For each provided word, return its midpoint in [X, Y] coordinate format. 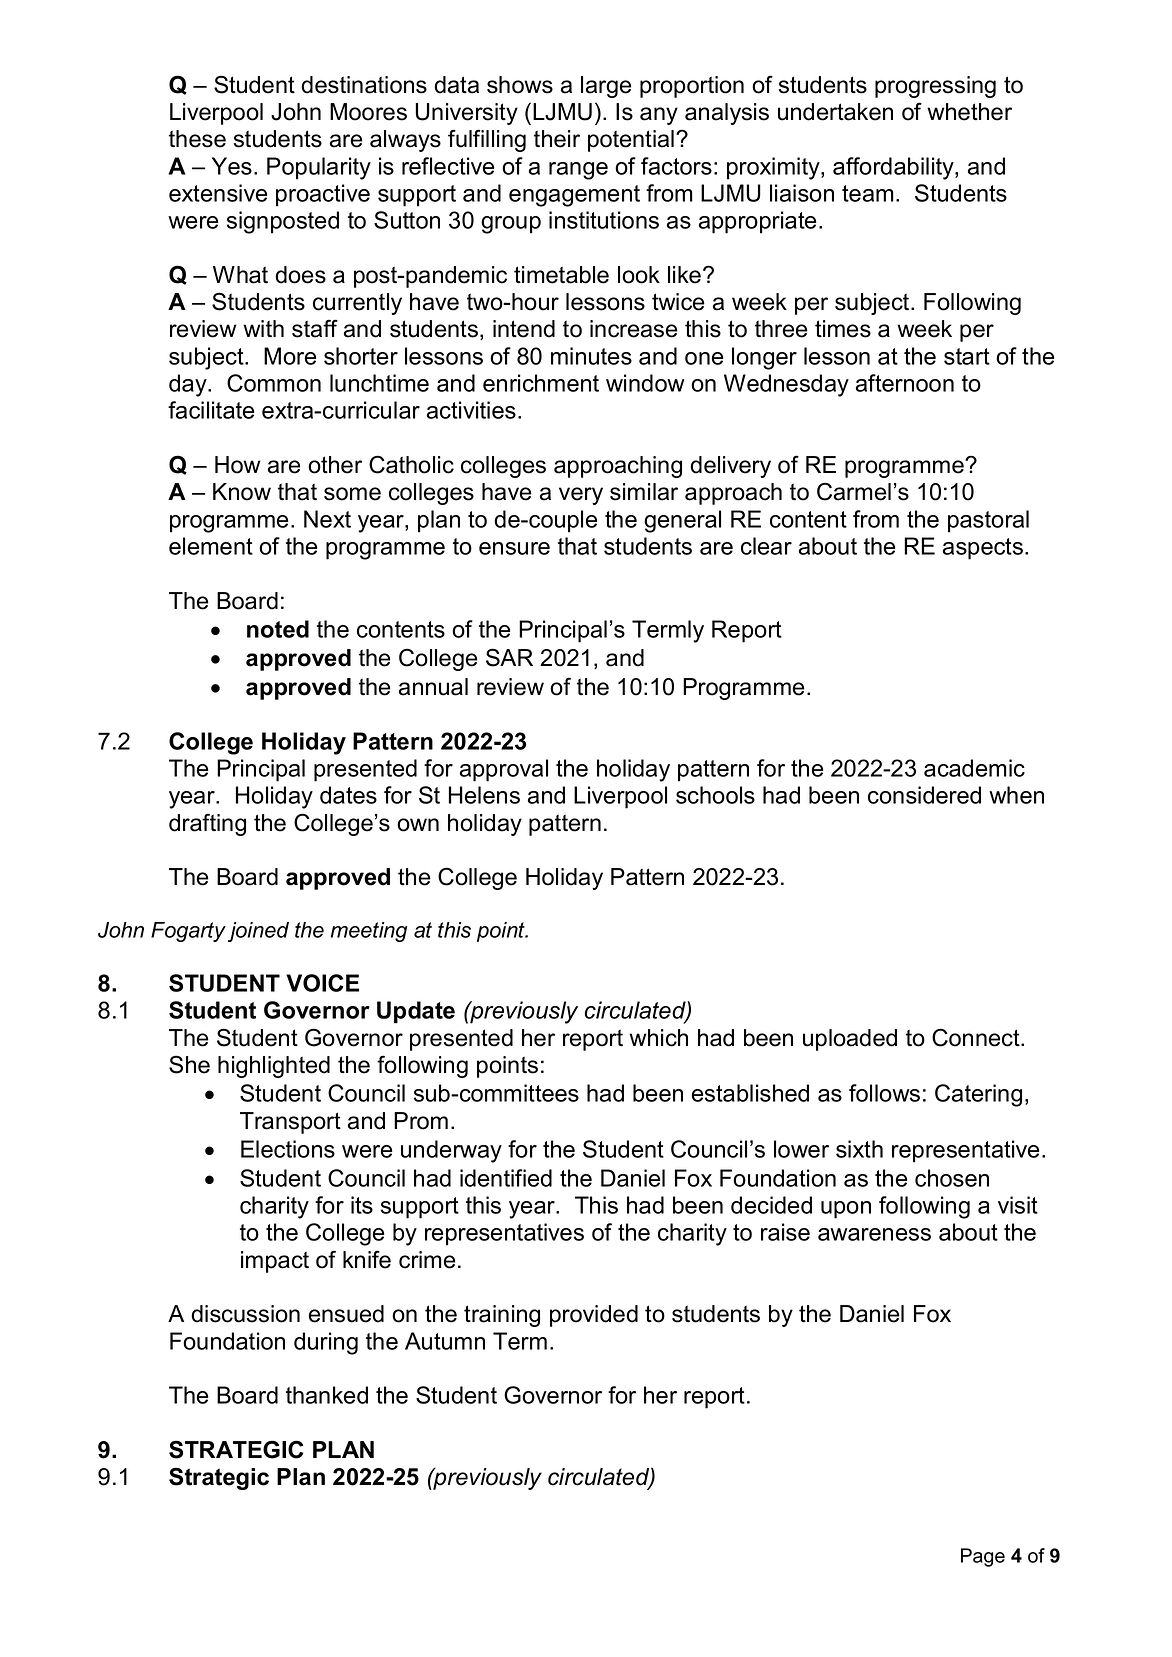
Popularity [319, 168]
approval [504, 770]
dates [348, 795]
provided [594, 1316]
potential [632, 141]
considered [924, 795]
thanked [327, 1395]
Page [983, 1557]
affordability [894, 168]
